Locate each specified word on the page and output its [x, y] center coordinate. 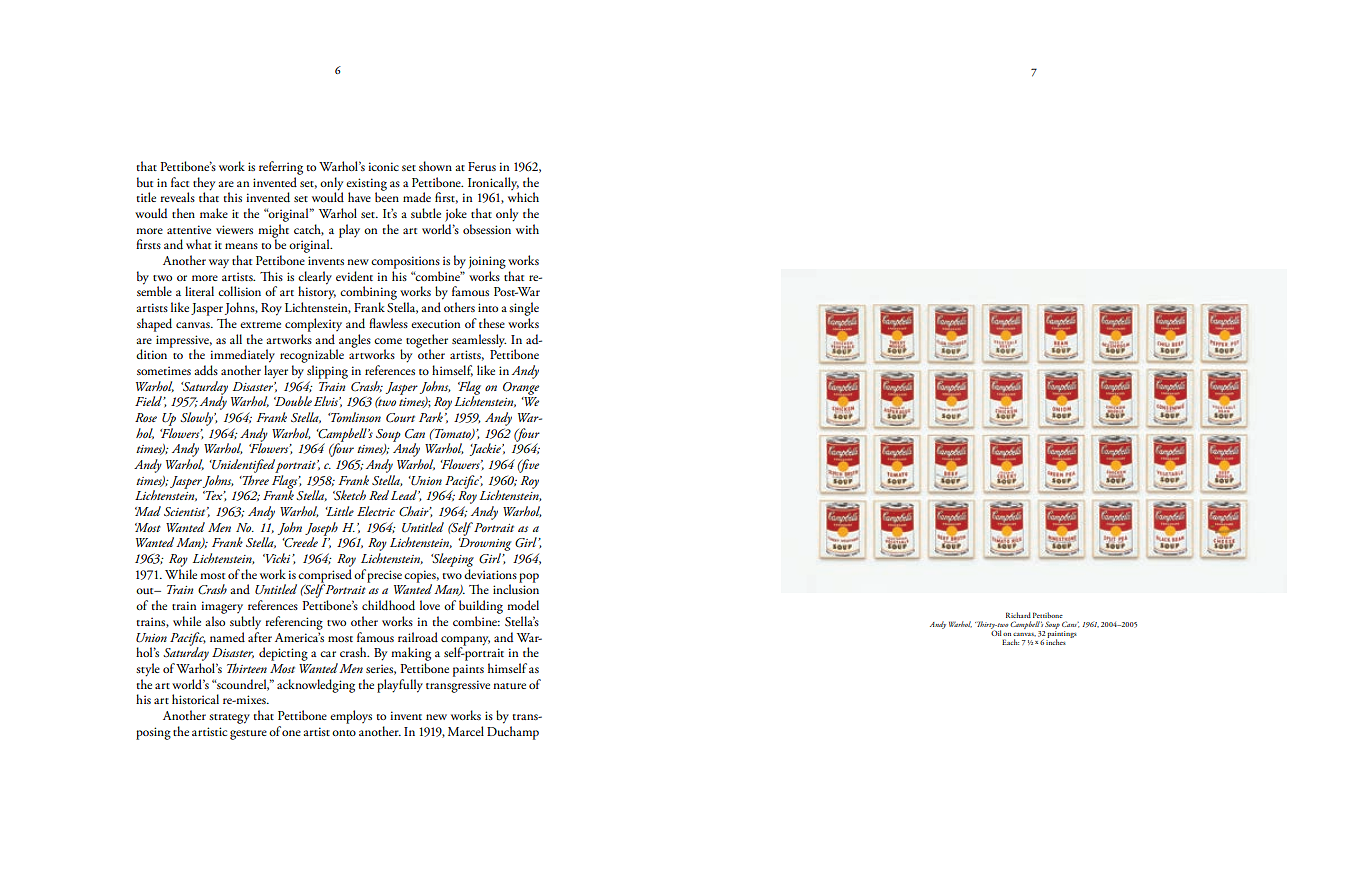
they [204, 185]
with [527, 229]
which [523, 197]
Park [431, 417]
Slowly [197, 419]
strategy [229, 719]
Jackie [486, 449]
